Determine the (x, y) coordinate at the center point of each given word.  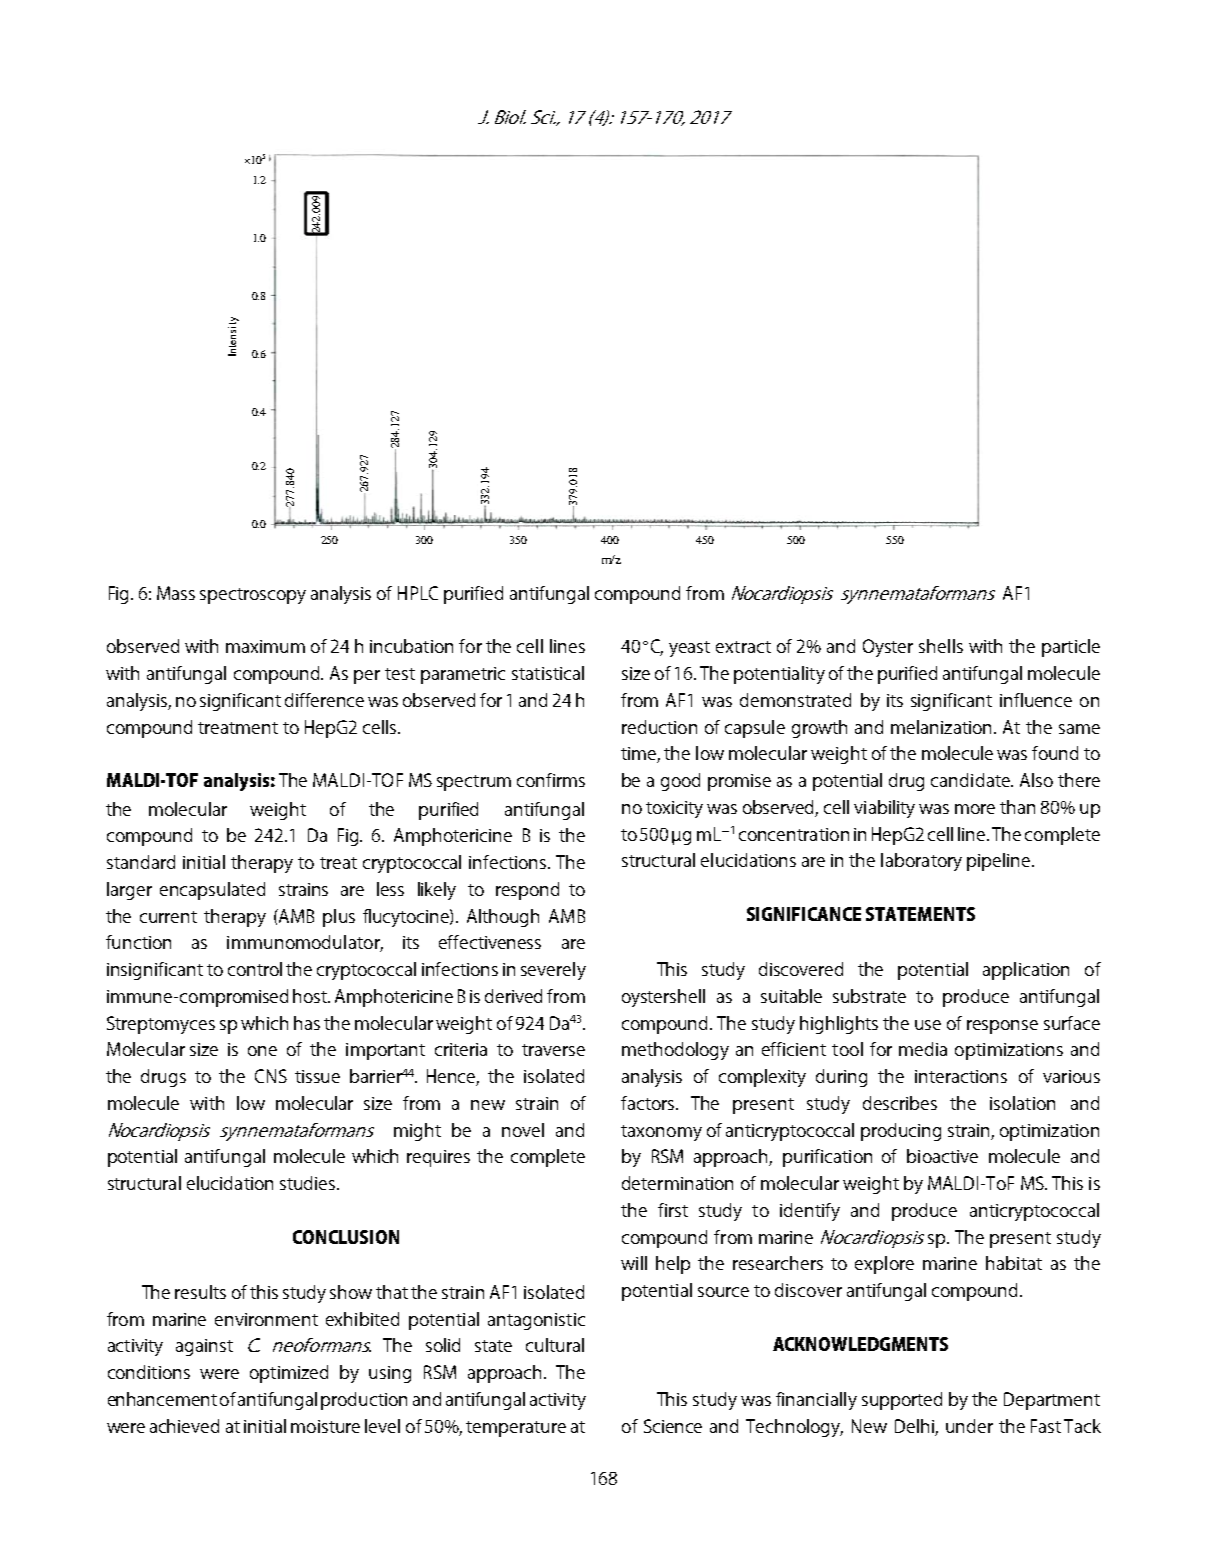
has (307, 1023)
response (1002, 1027)
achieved (184, 1426)
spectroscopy (253, 596)
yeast (689, 649)
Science (673, 1426)
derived (513, 996)
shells (941, 646)
